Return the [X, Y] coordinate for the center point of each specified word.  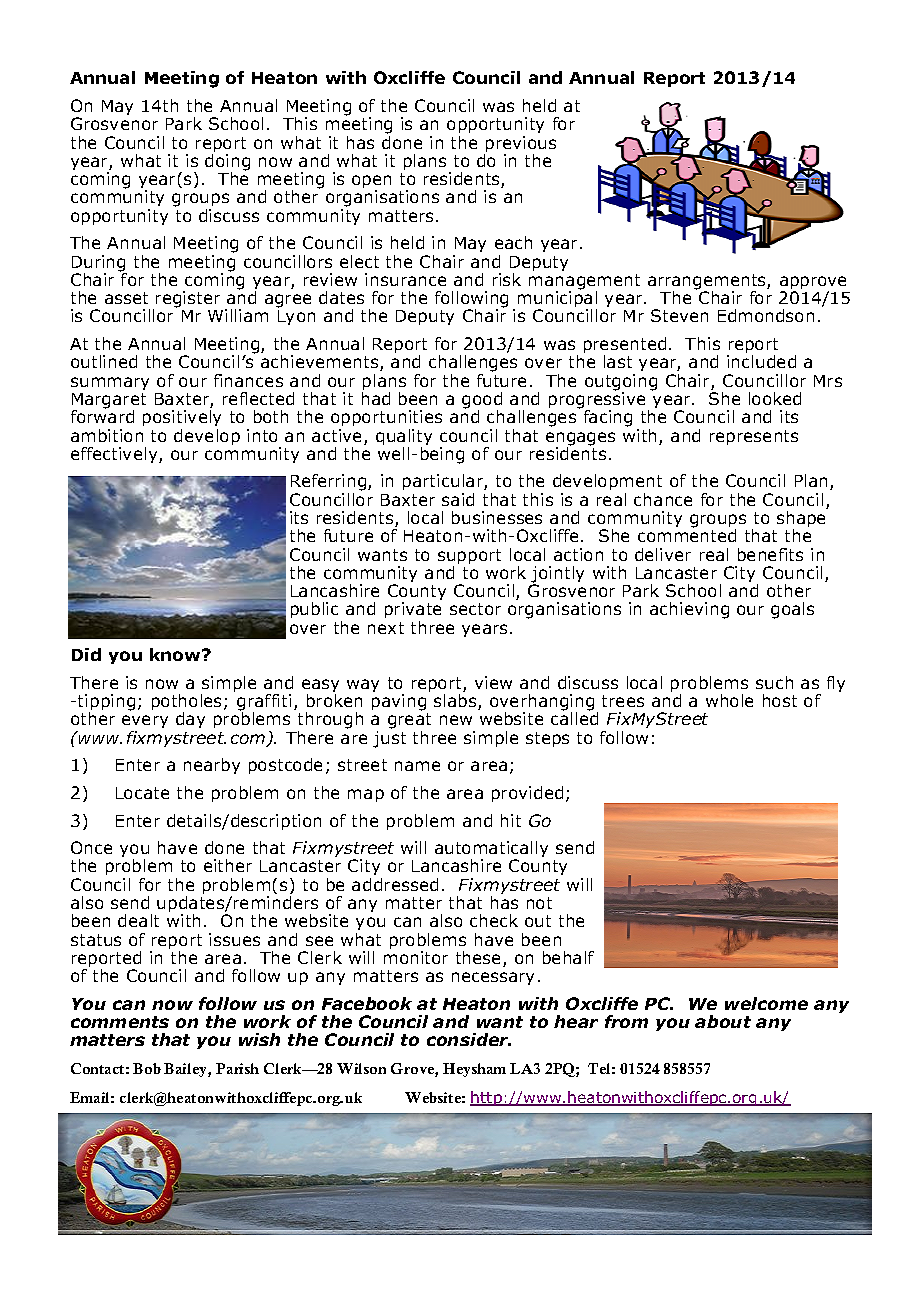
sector [475, 609]
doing [227, 163]
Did [86, 654]
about [723, 1021]
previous [520, 145]
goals [792, 610]
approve [813, 284]
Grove [413, 1070]
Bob [147, 1068]
